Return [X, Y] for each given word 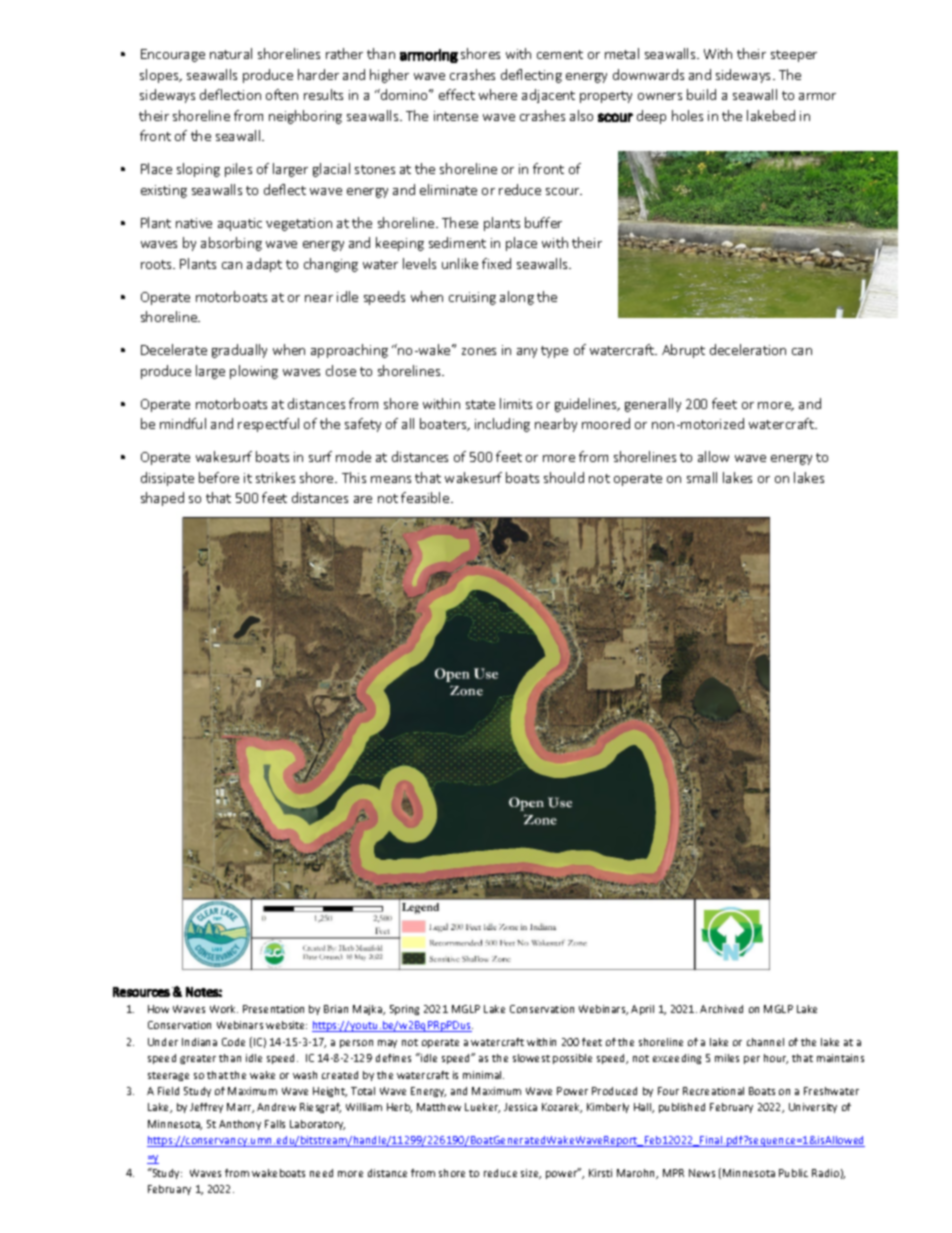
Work [224, 1009]
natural [231, 53]
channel [765, 1042]
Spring [404, 1010]
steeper [794, 56]
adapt [264, 265]
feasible [426, 497]
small [702, 477]
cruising [472, 298]
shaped [162, 499]
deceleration [748, 349]
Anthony [240, 1125]
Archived [721, 1009]
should [564, 477]
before [219, 477]
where [498, 94]
